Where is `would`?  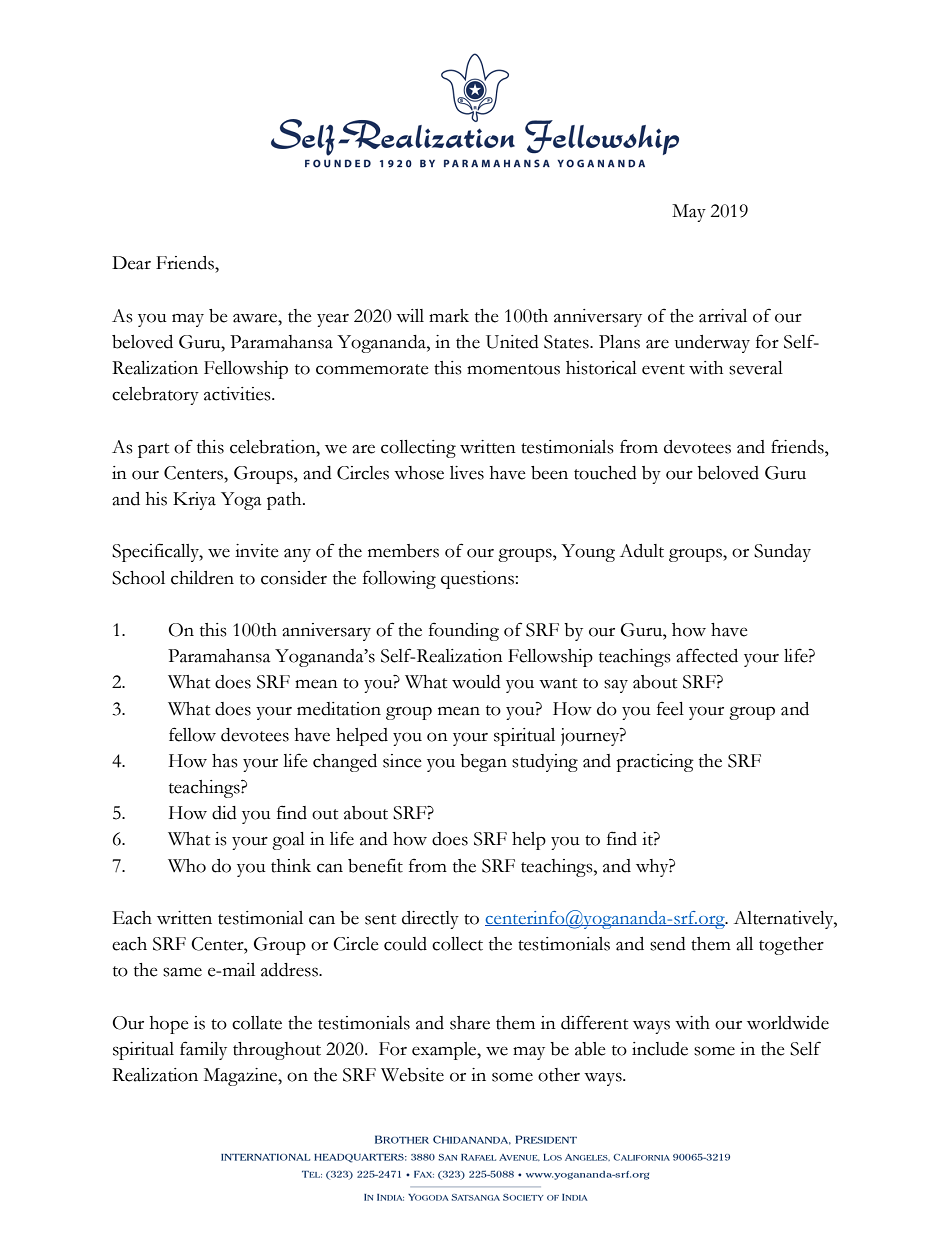
would is located at coordinates (476, 682).
